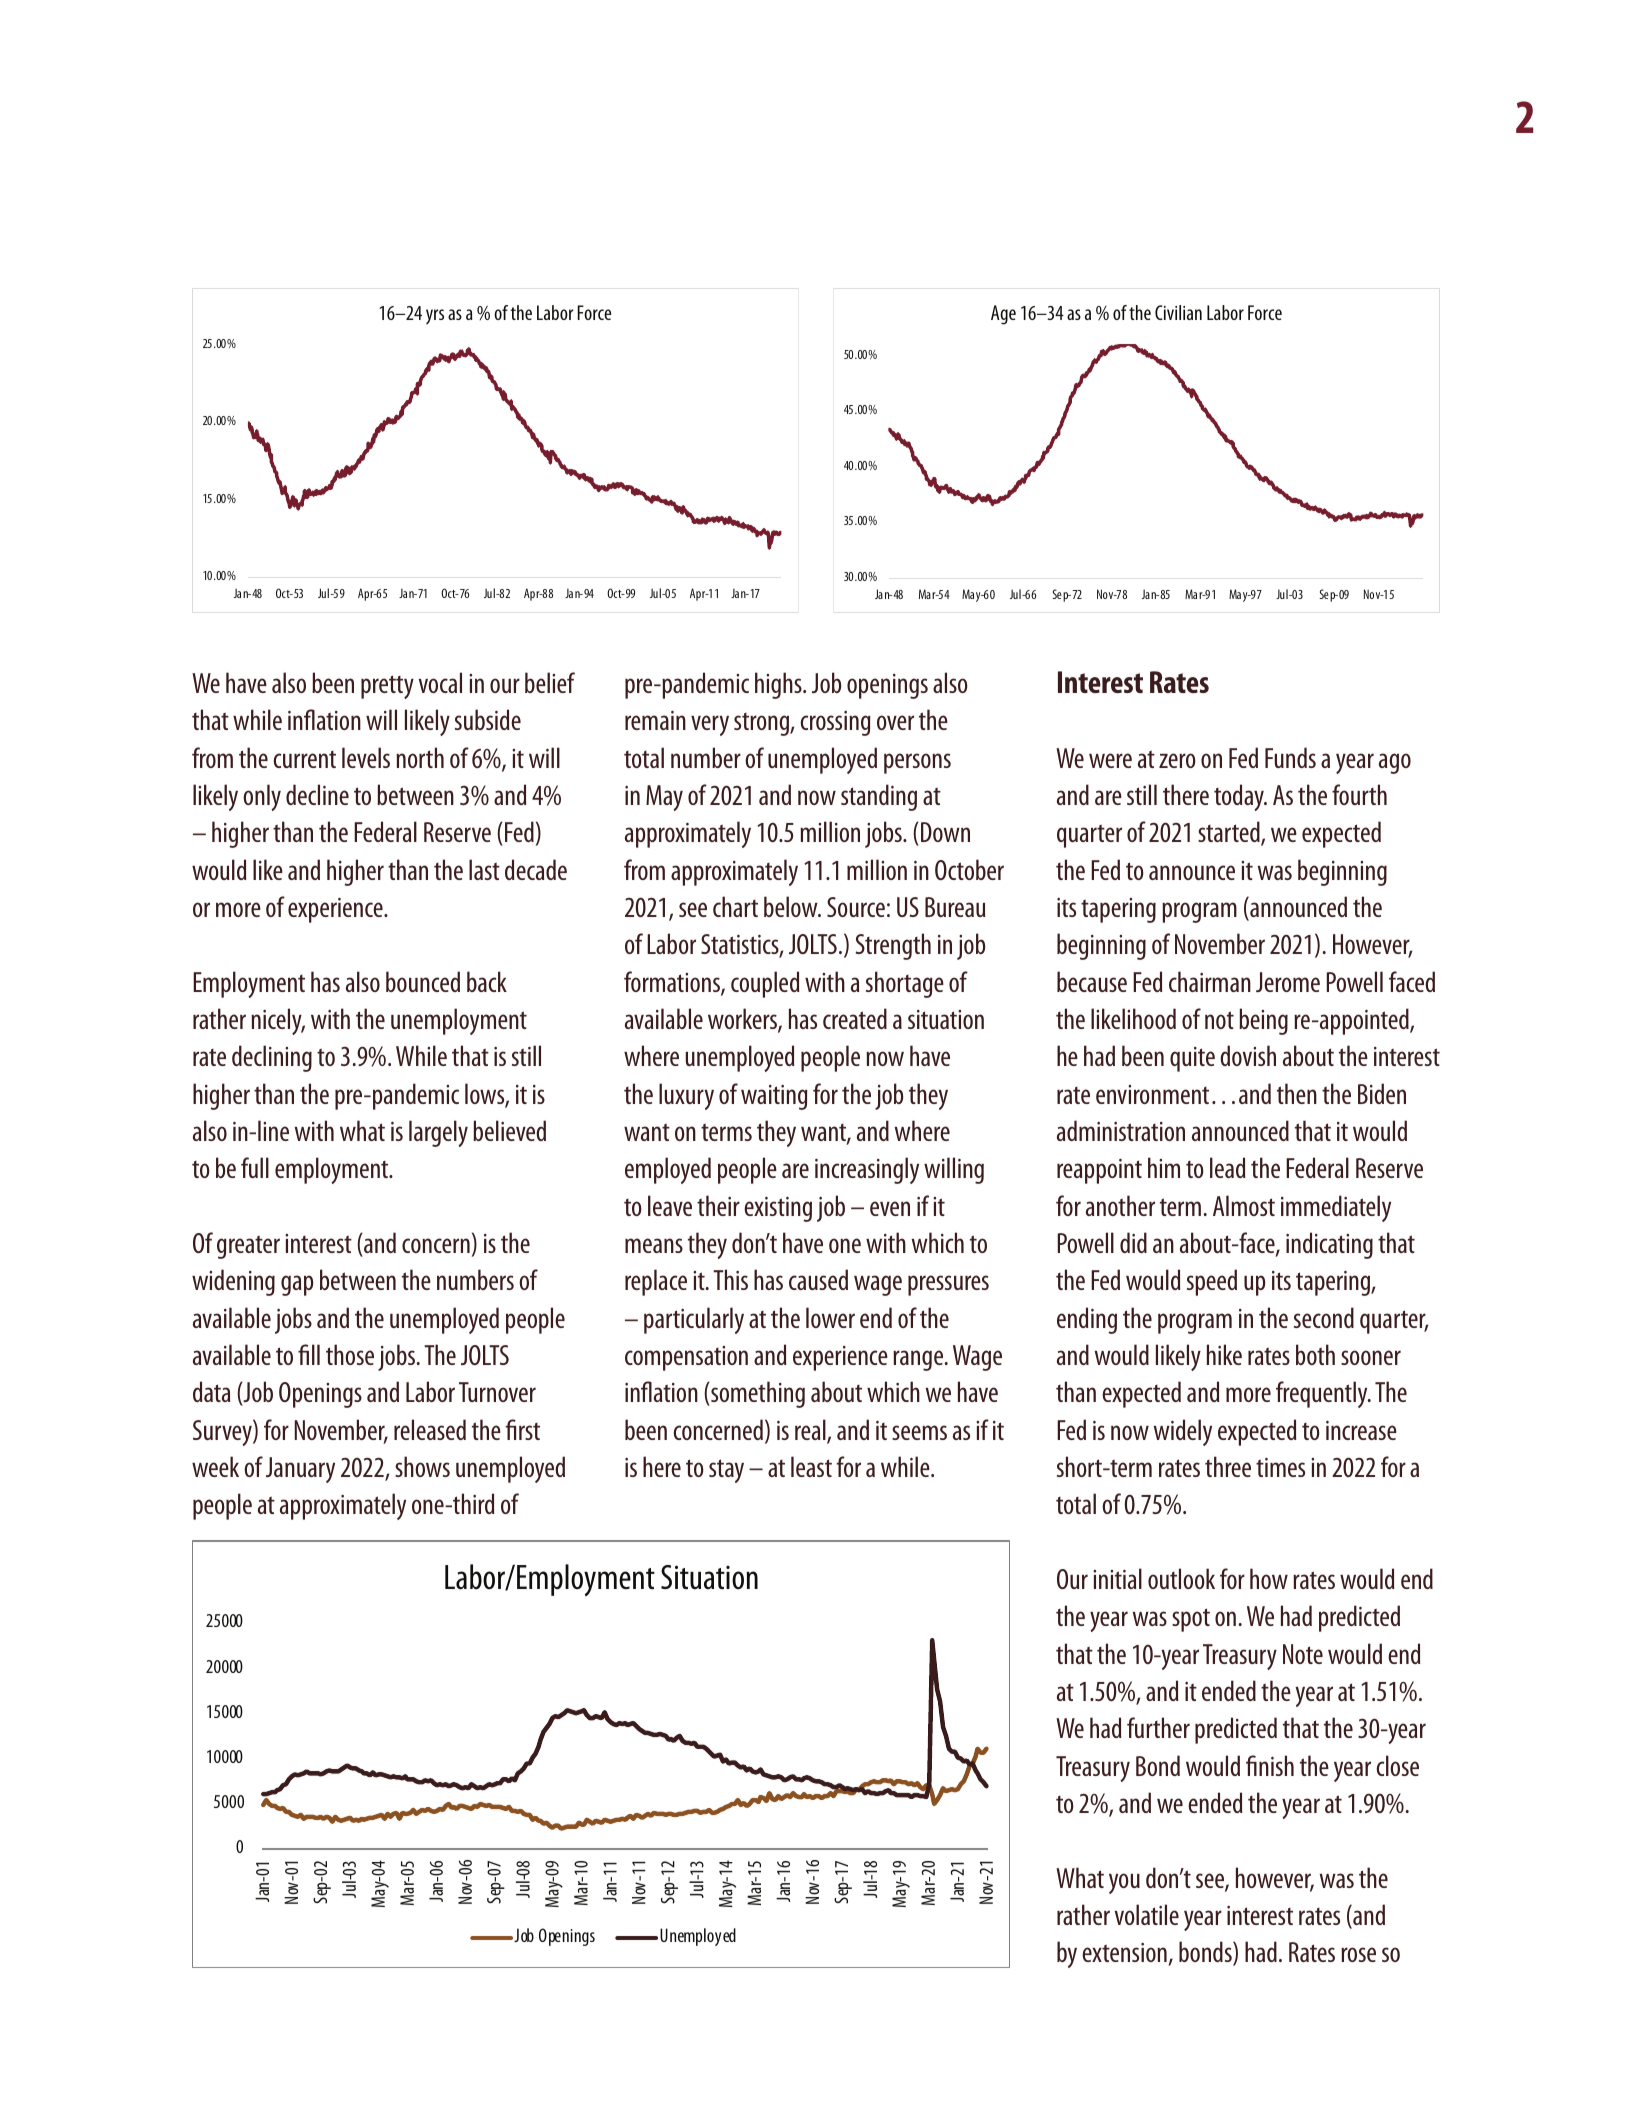 The height and width of the screenshot is (2112, 1632). What do you see at coordinates (836, 723) in the screenshot?
I see `crossing` at bounding box center [836, 723].
